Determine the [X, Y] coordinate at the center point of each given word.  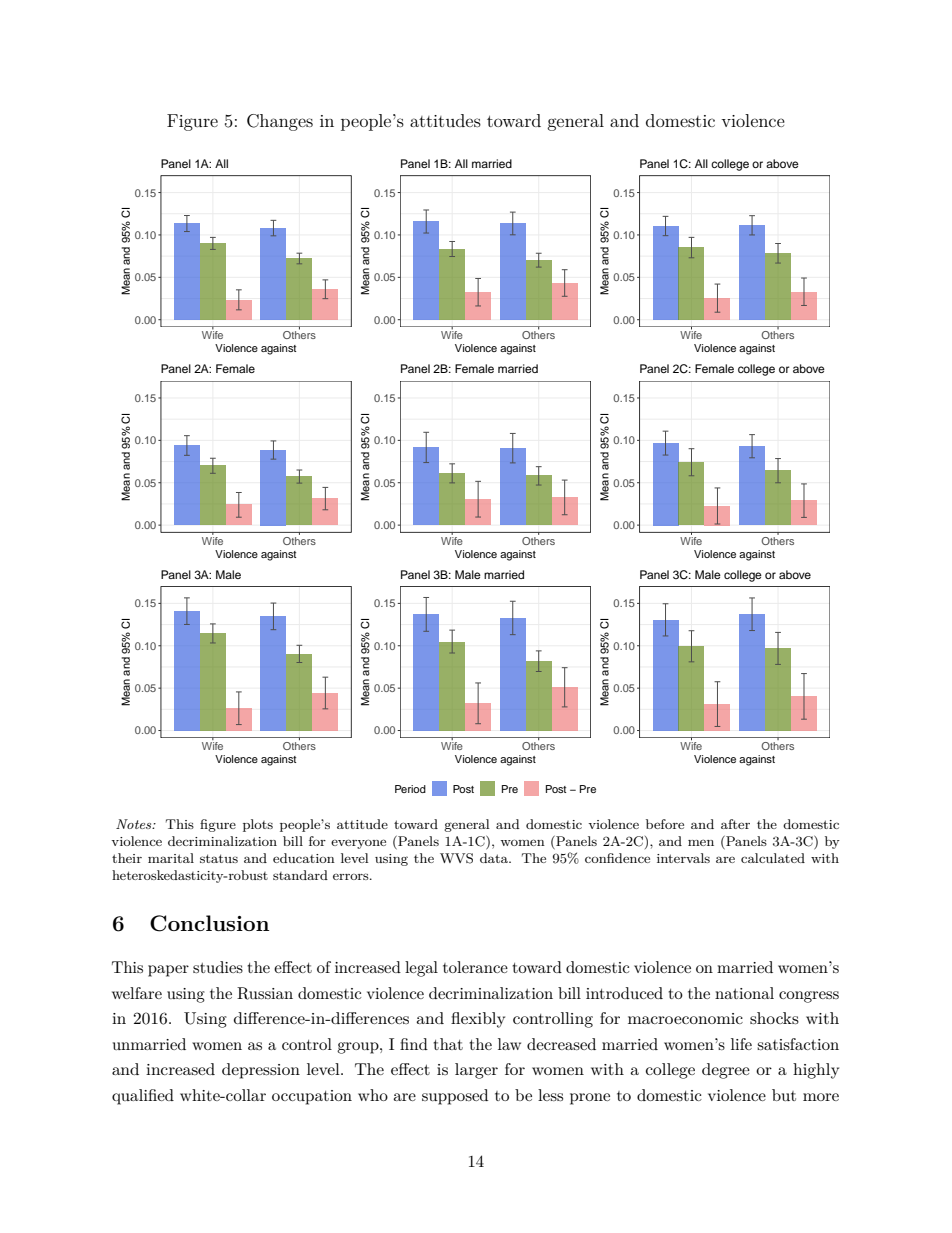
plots [258, 825]
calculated [773, 858]
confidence [617, 858]
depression [261, 1071]
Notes [135, 824]
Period [410, 789]
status [219, 858]
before [665, 824]
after [735, 824]
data [495, 858]
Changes [280, 122]
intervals [683, 858]
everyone [358, 844]
